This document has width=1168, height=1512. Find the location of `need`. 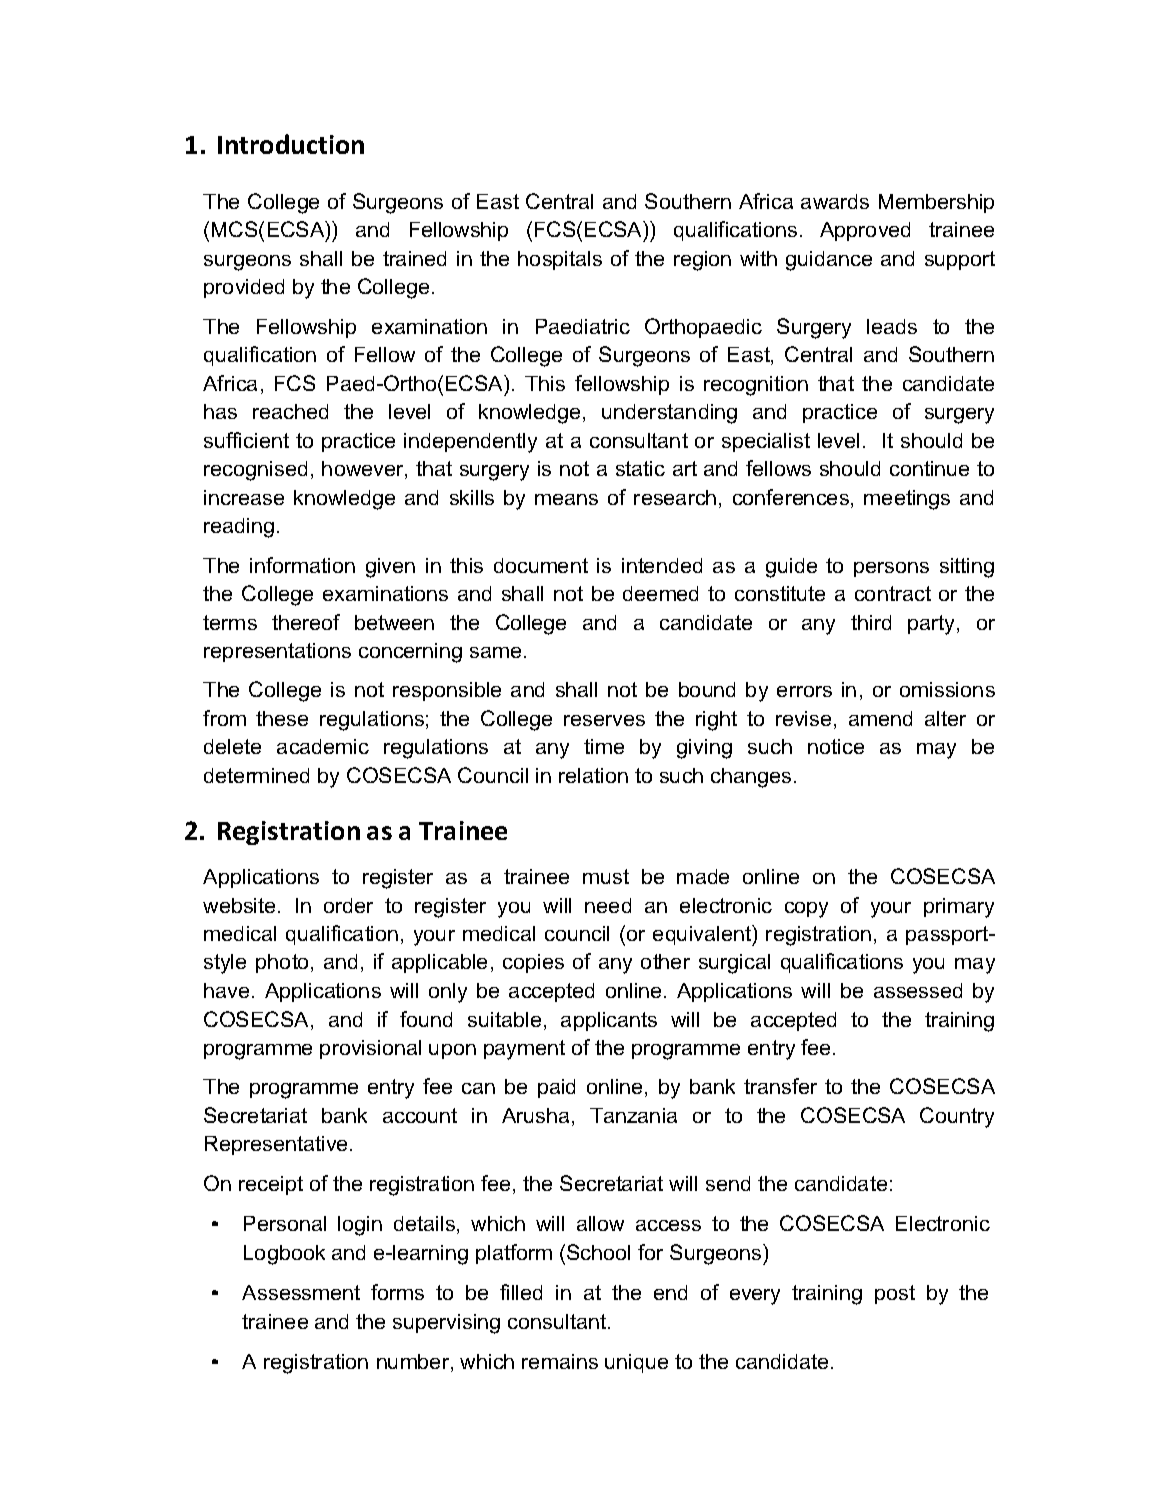

need is located at coordinates (608, 905).
